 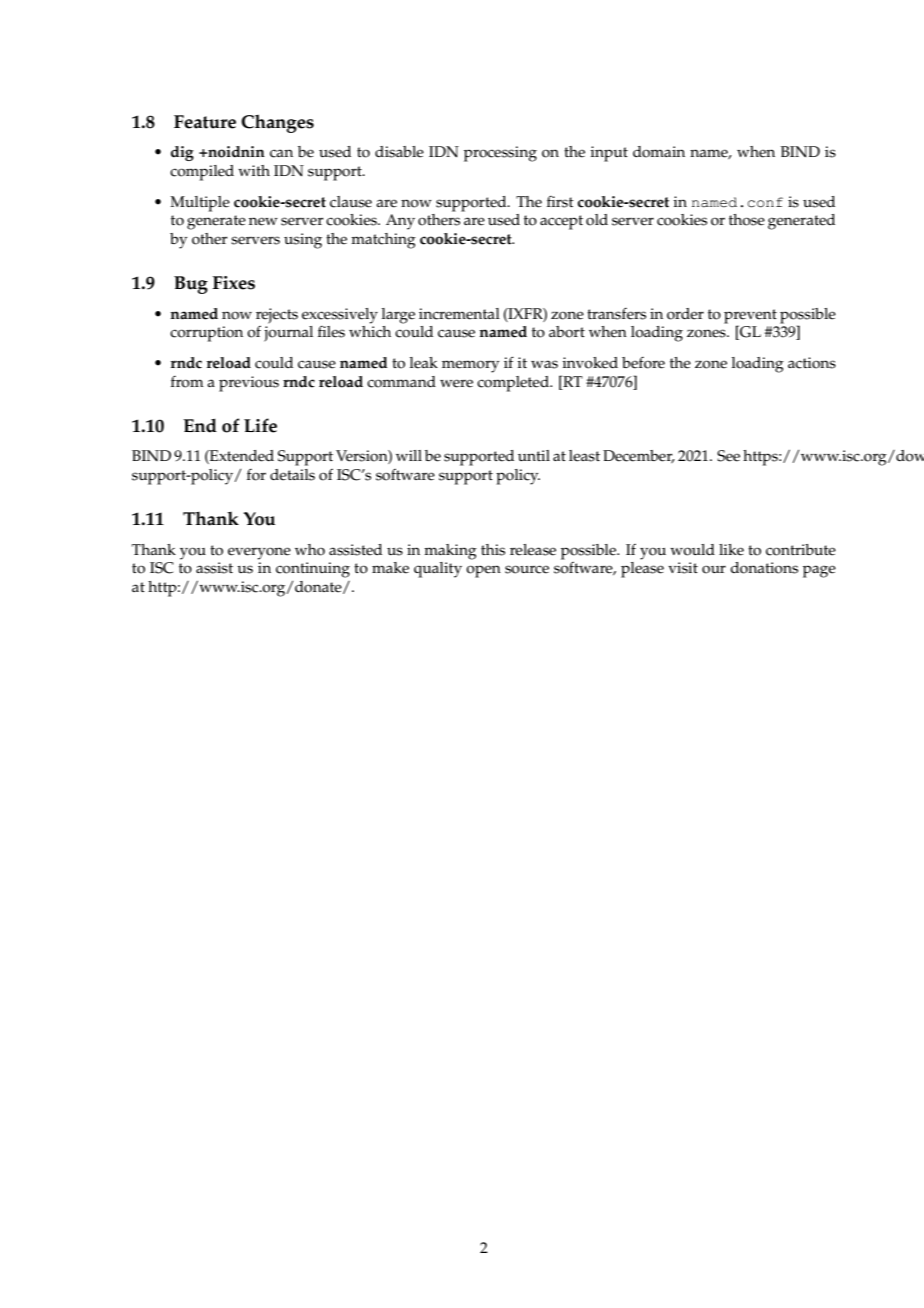 What do you see at coordinates (747, 220) in the document?
I see `those` at bounding box center [747, 220].
